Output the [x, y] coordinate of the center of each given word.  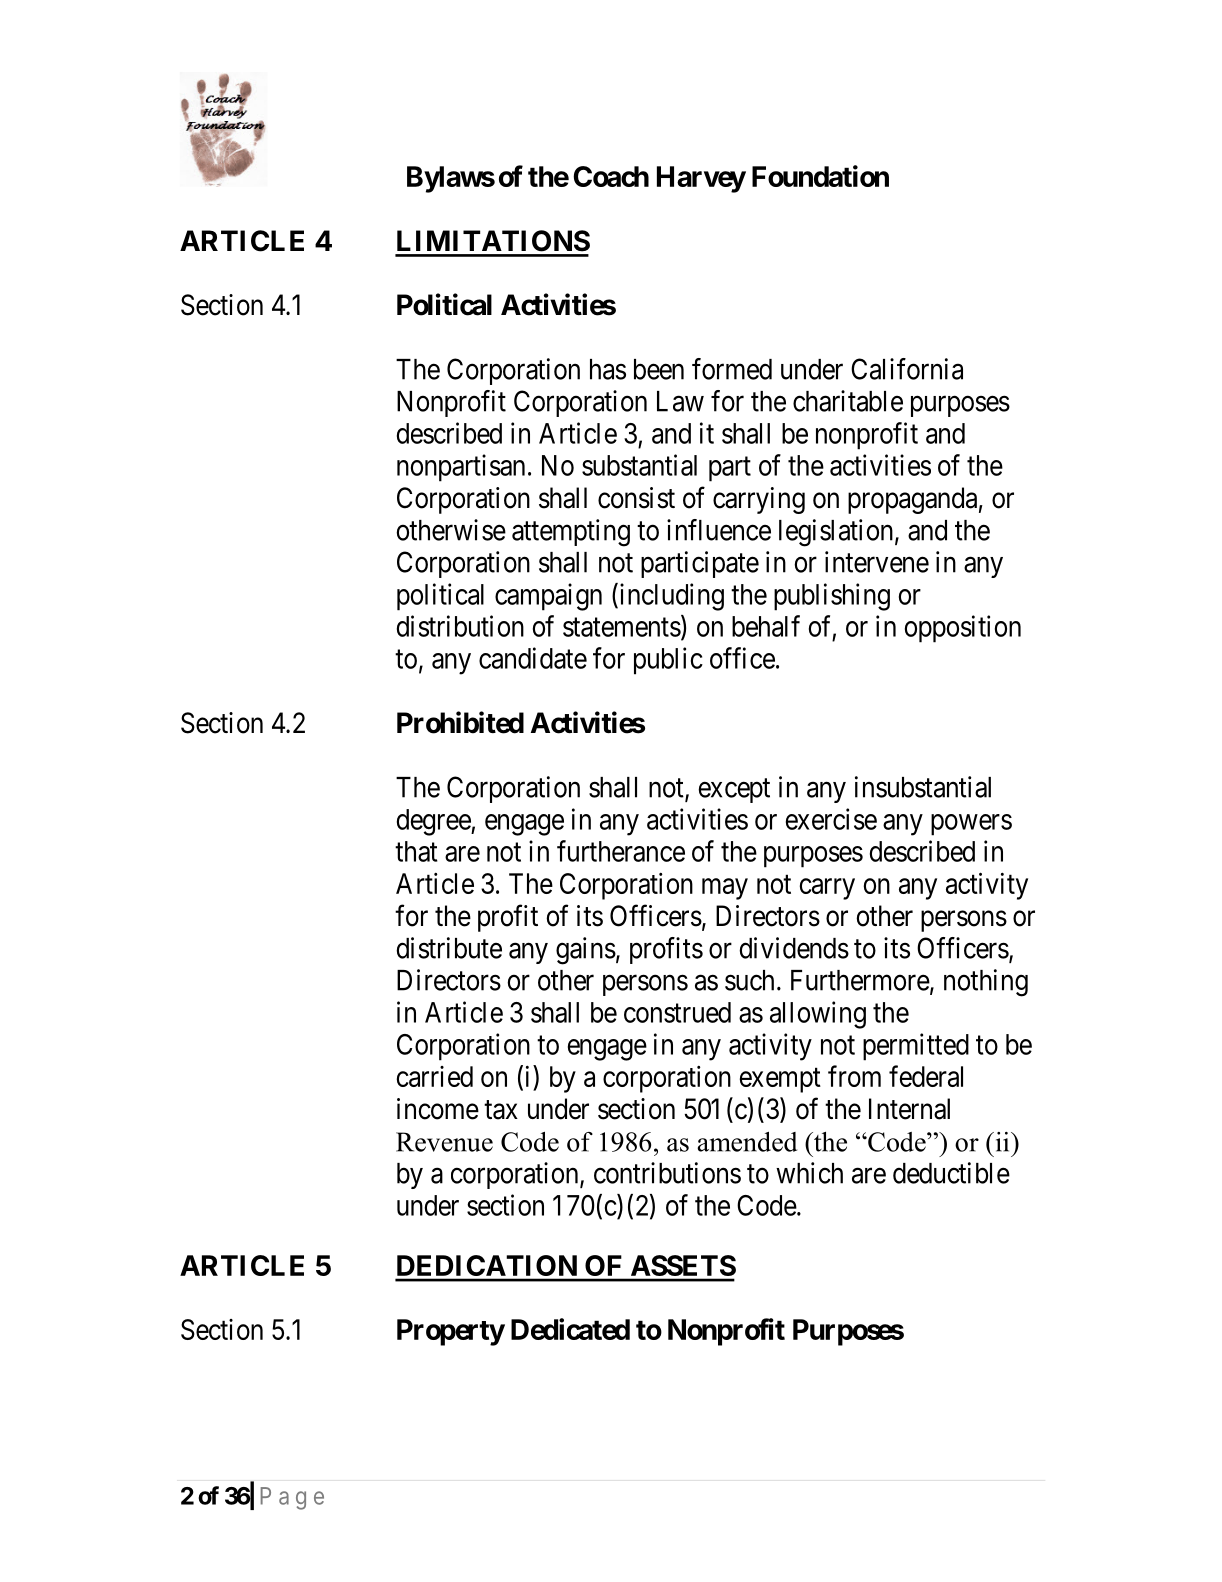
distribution [460, 626]
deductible [951, 1173]
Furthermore [860, 980]
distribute [449, 948]
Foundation [820, 176]
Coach [611, 176]
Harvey [701, 179]
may [725, 889]
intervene [877, 562]
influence [719, 530]
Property [451, 1332]
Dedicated [570, 1329]
